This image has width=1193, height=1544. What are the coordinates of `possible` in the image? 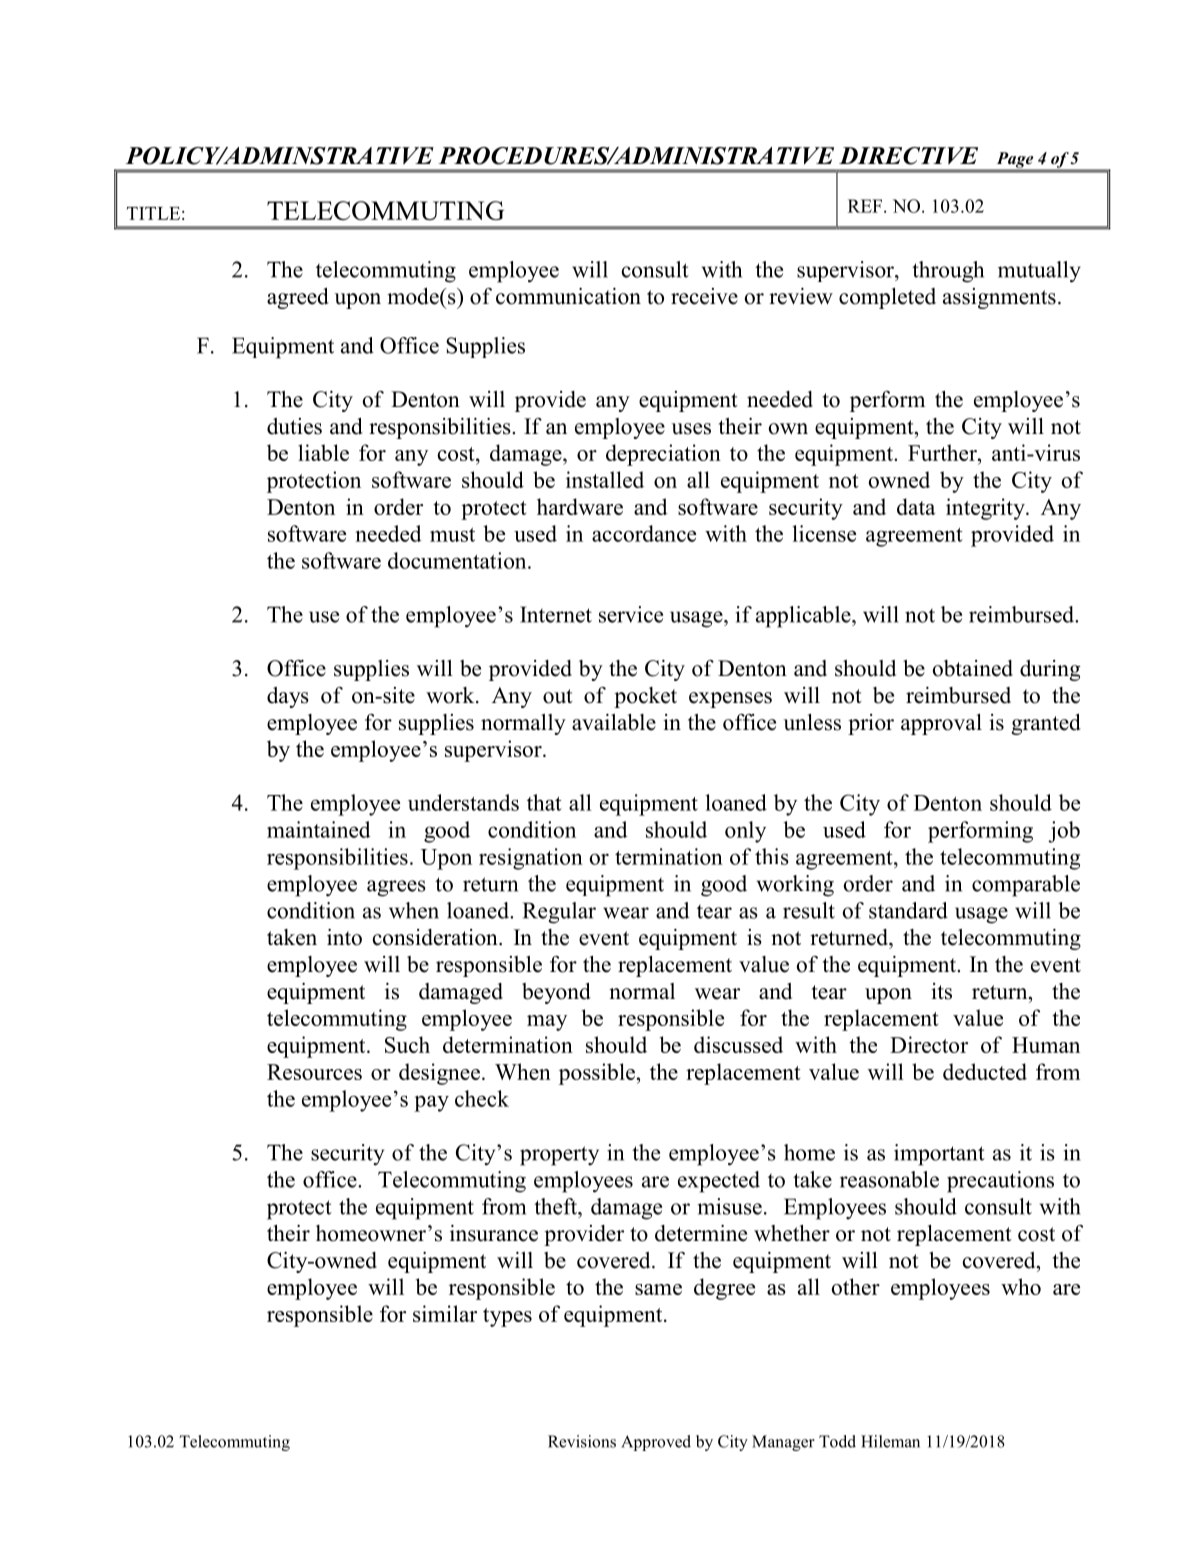 It's located at (597, 1074).
